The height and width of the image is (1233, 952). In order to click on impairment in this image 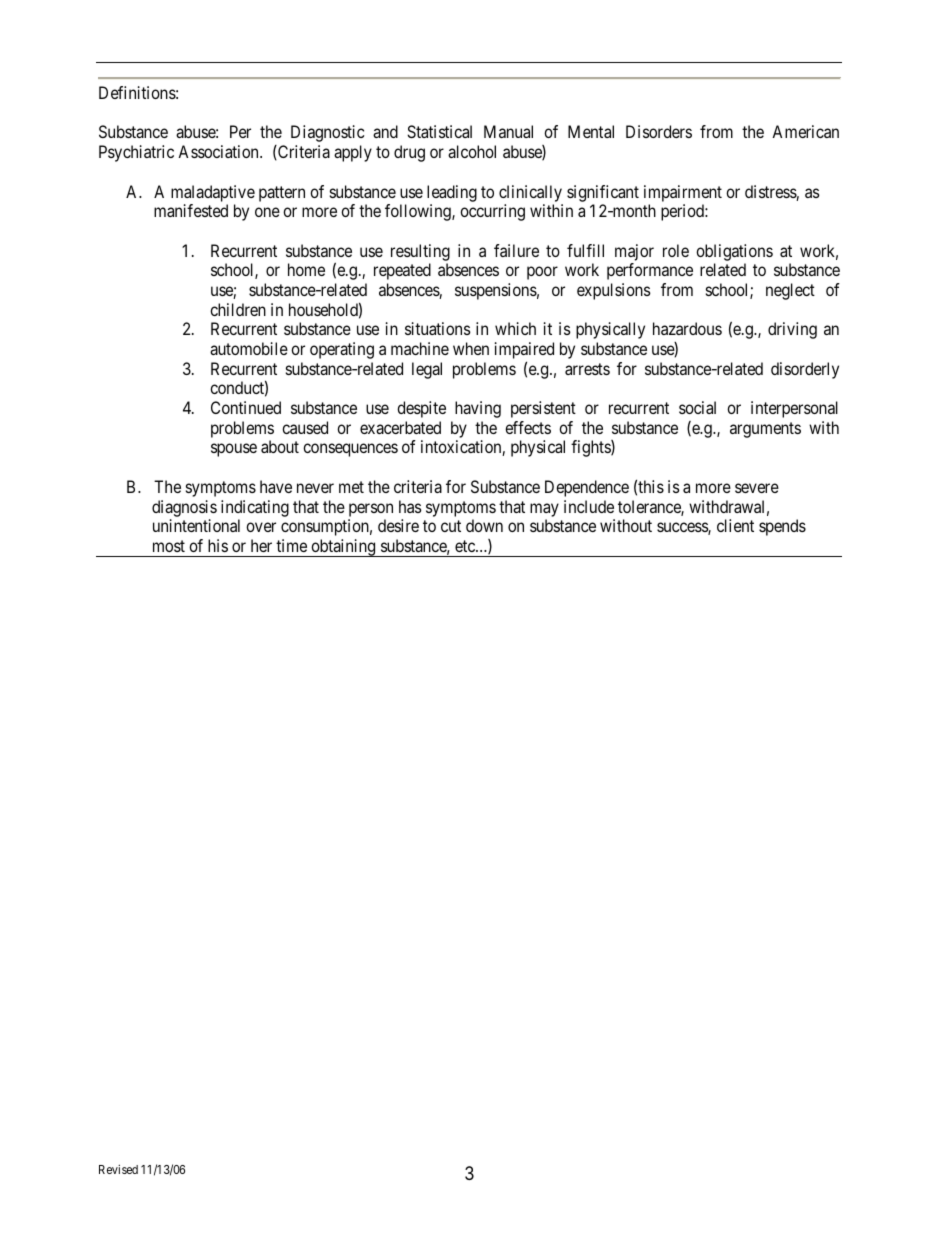, I will do `click(683, 193)`.
